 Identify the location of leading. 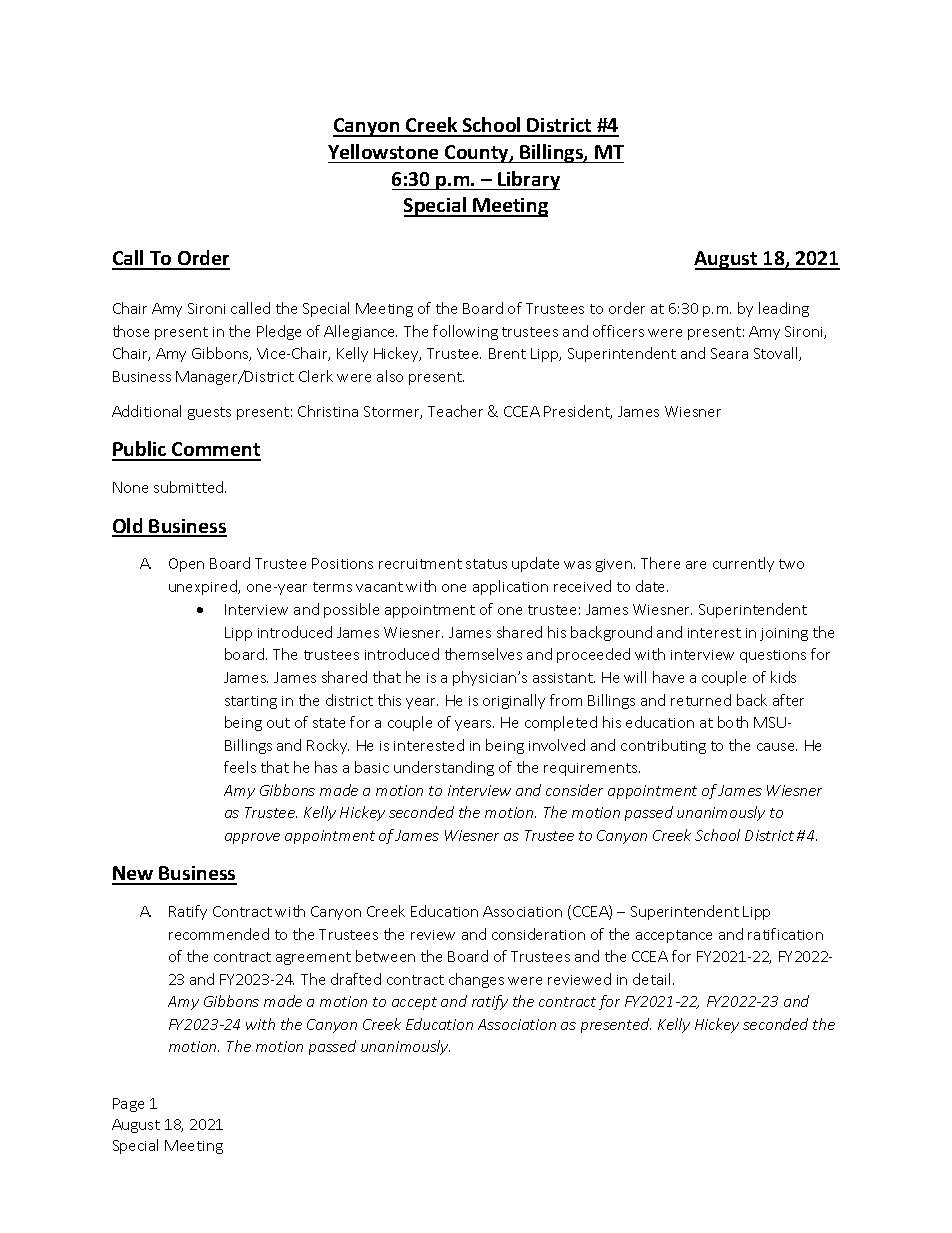
(784, 309).
